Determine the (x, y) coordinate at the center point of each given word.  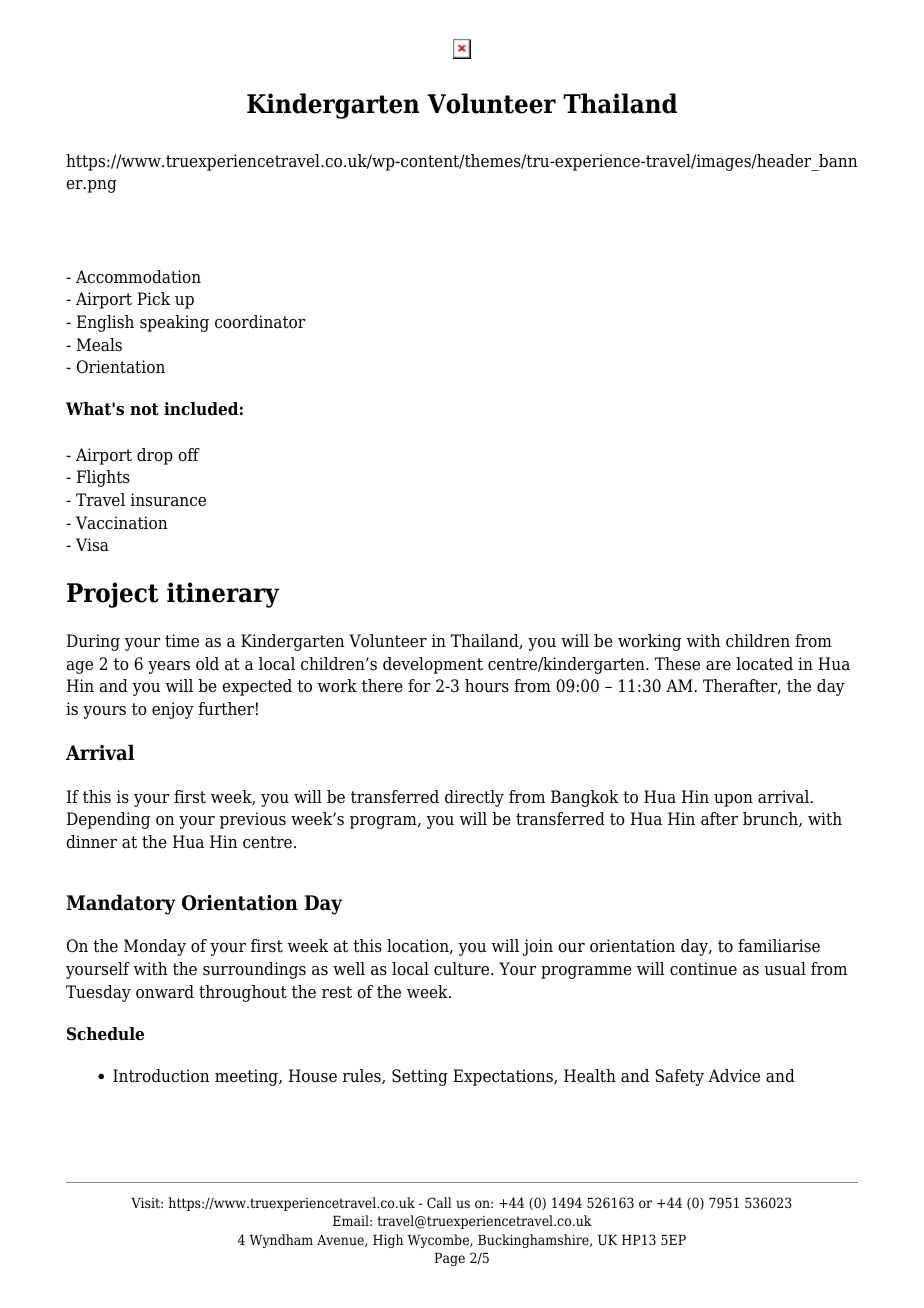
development (433, 665)
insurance (168, 500)
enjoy (173, 710)
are (718, 666)
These (677, 664)
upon (733, 800)
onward (165, 992)
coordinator (260, 322)
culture (463, 969)
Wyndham (281, 1241)
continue (703, 969)
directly (474, 798)
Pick (153, 299)
